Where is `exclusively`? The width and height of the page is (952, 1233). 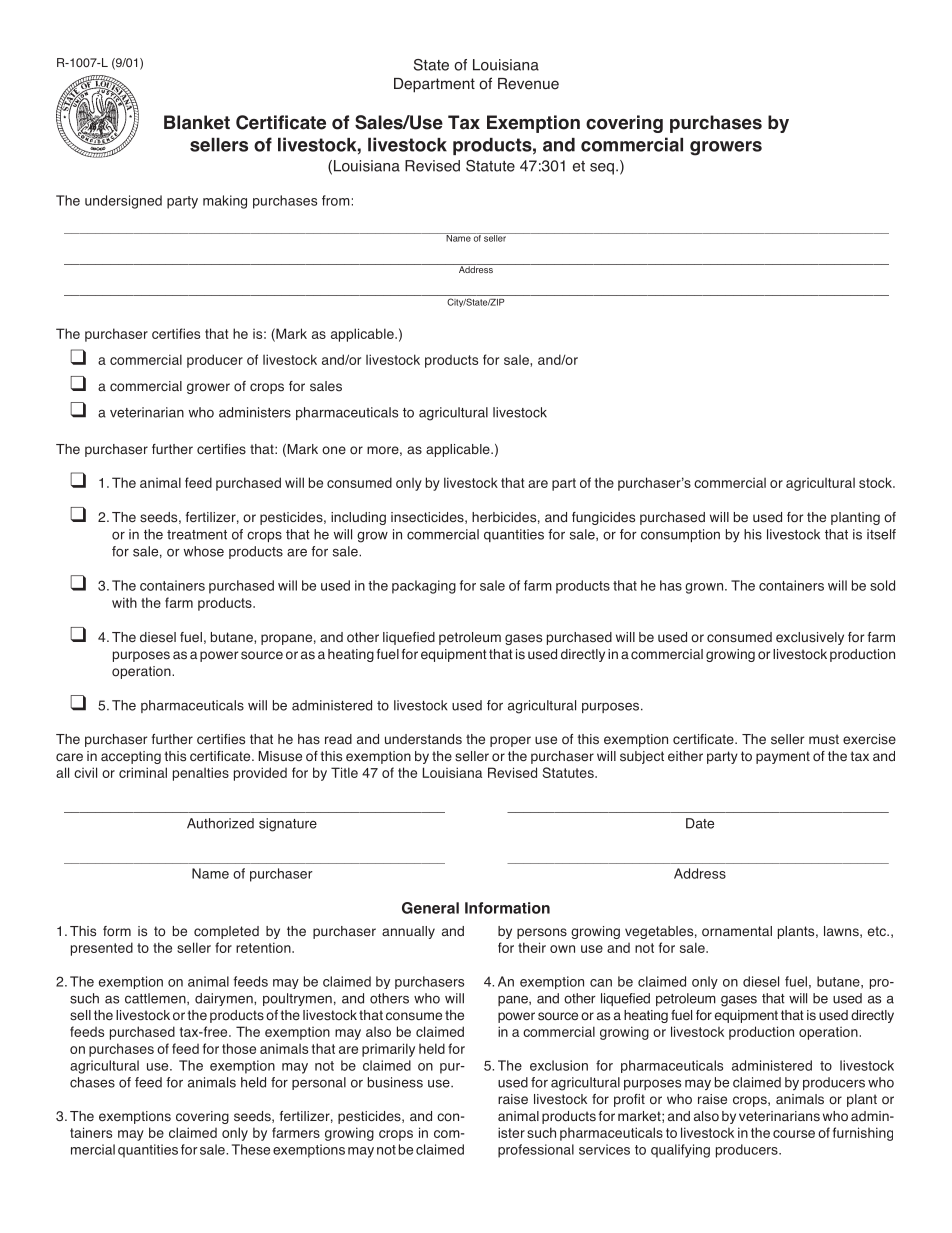
exclusively is located at coordinates (810, 638).
